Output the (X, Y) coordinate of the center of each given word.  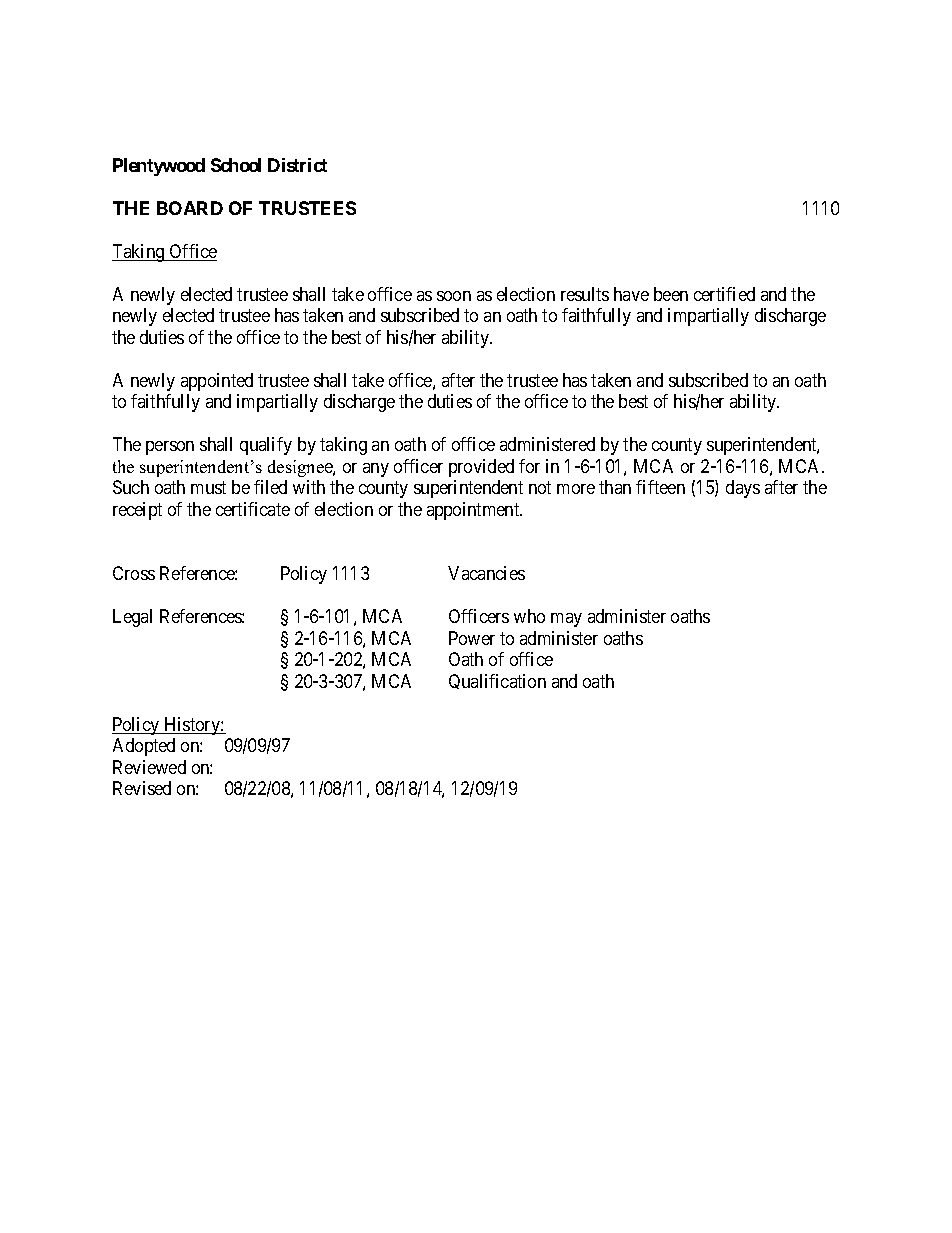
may (566, 620)
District (297, 165)
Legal (132, 618)
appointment (474, 511)
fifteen (660, 487)
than (615, 487)
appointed (217, 382)
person (170, 448)
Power (472, 638)
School (236, 165)
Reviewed (149, 767)
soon (454, 296)
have (631, 294)
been (671, 294)
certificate (253, 509)
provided (481, 468)
